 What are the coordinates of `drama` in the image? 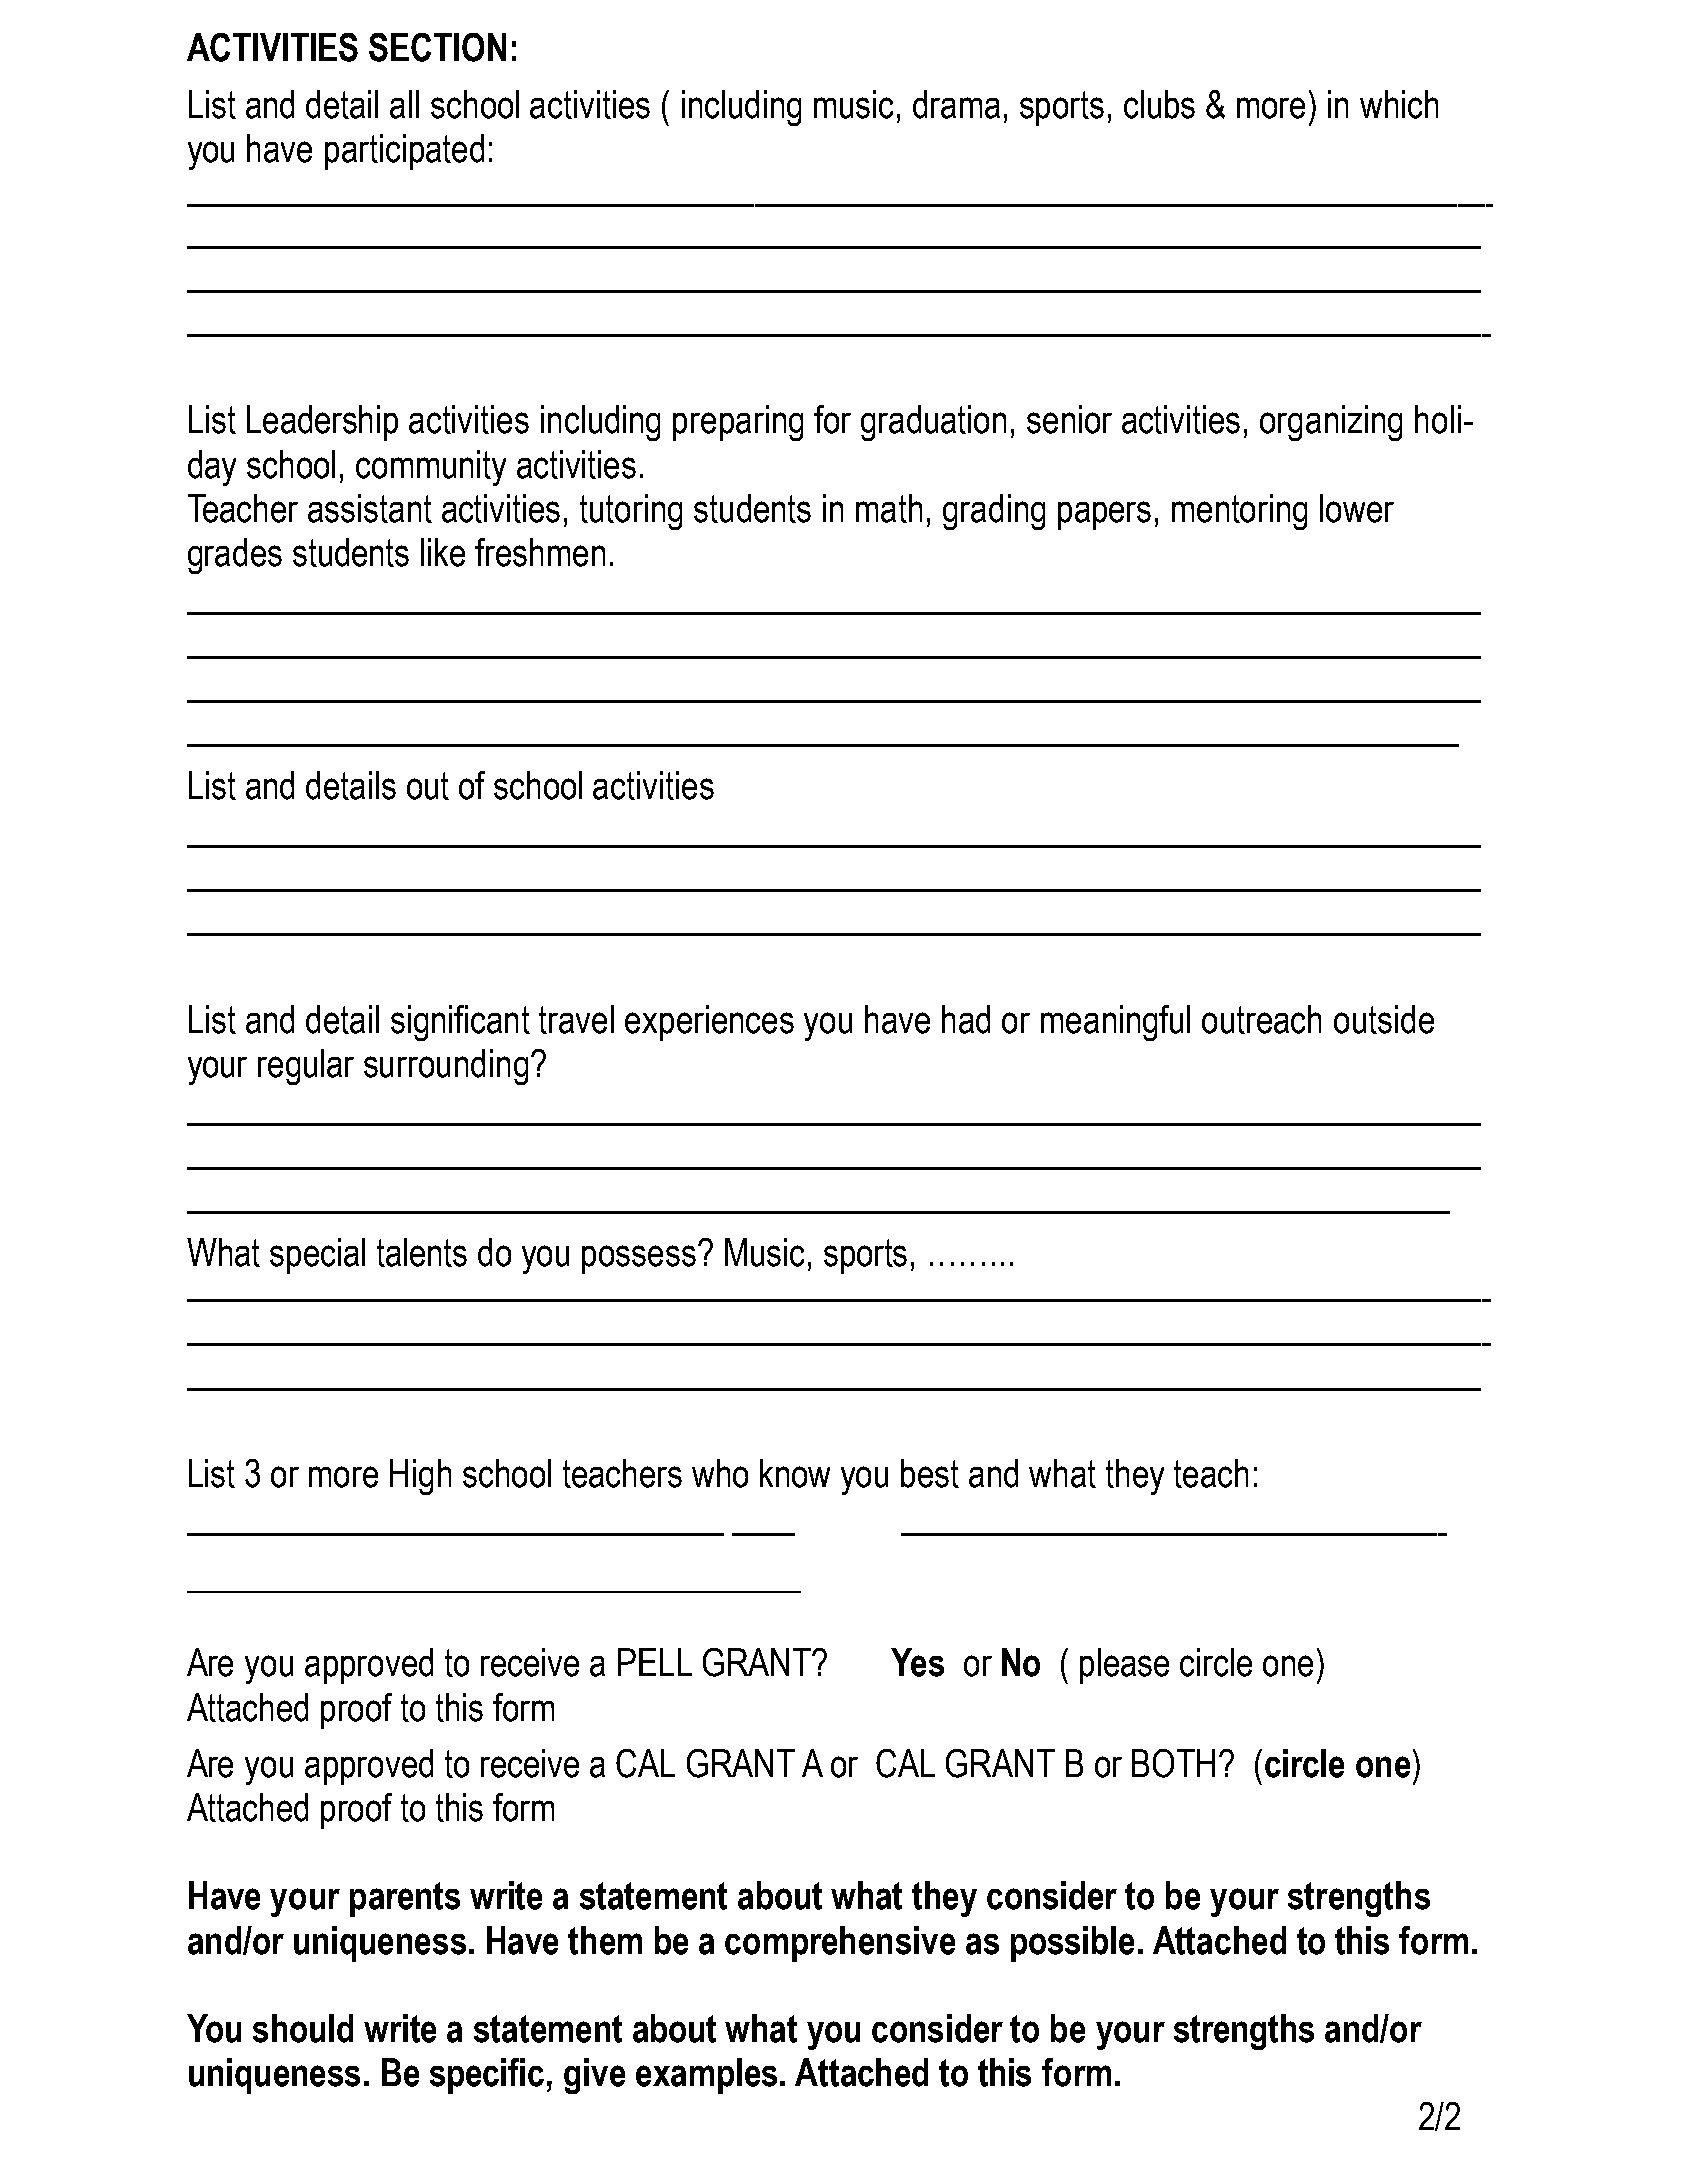 It's located at (956, 104).
